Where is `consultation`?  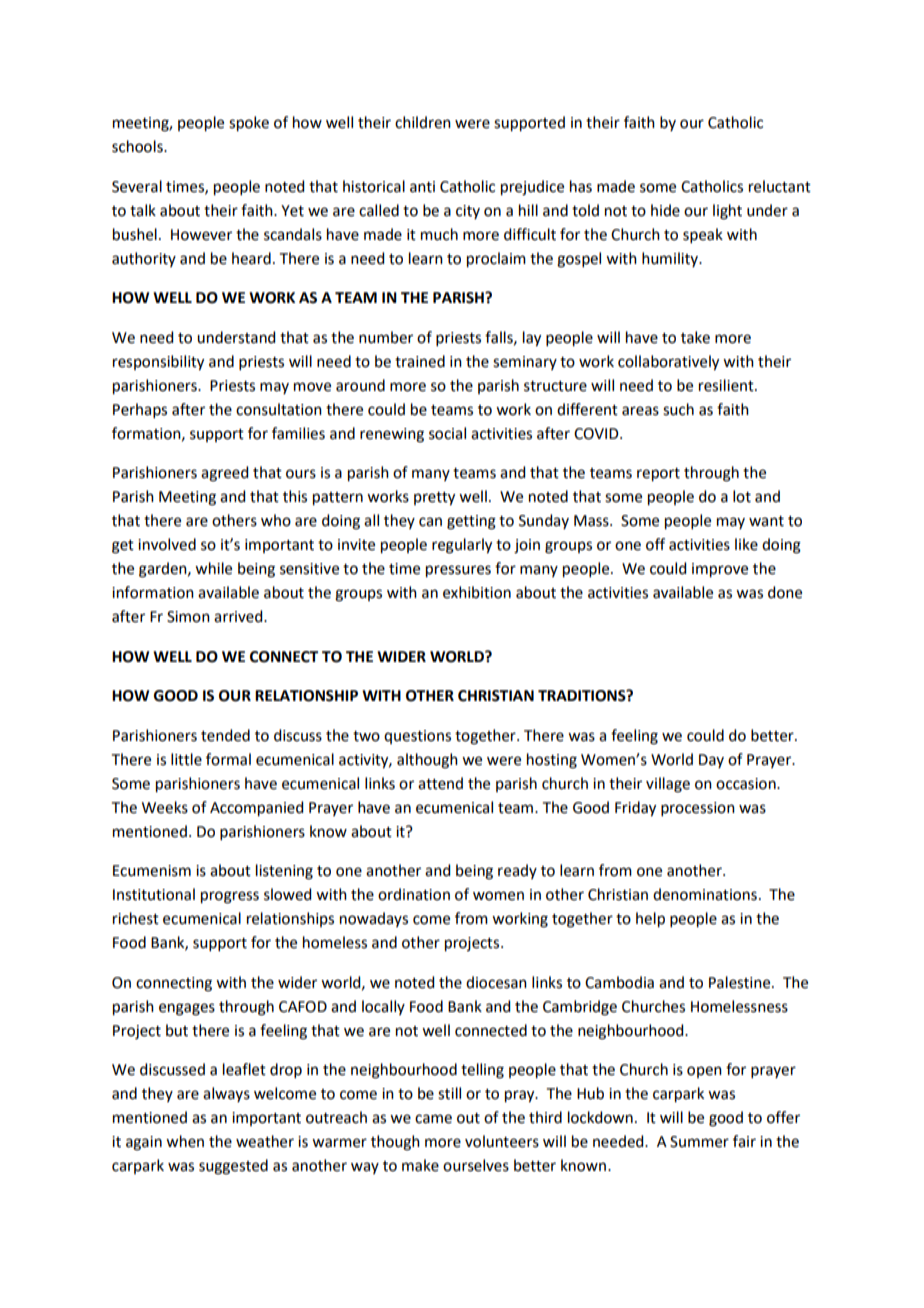 consultation is located at coordinates (279, 409).
